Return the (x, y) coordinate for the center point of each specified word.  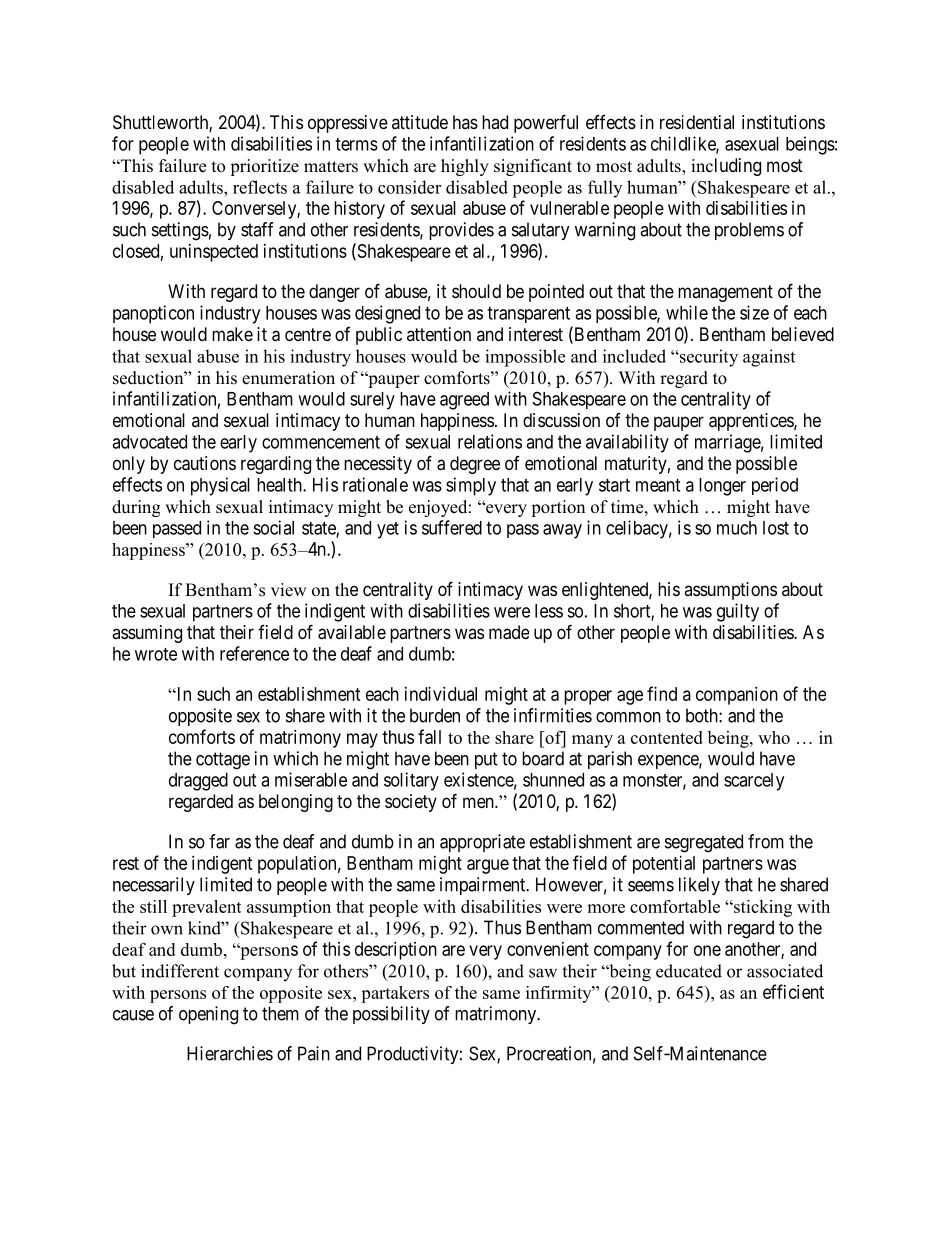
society (411, 803)
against (769, 358)
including (726, 167)
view (289, 590)
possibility (391, 1015)
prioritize (264, 167)
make (232, 334)
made (509, 632)
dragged (198, 782)
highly (465, 167)
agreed (464, 401)
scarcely (754, 782)
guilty (738, 612)
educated (689, 971)
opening (208, 1015)
